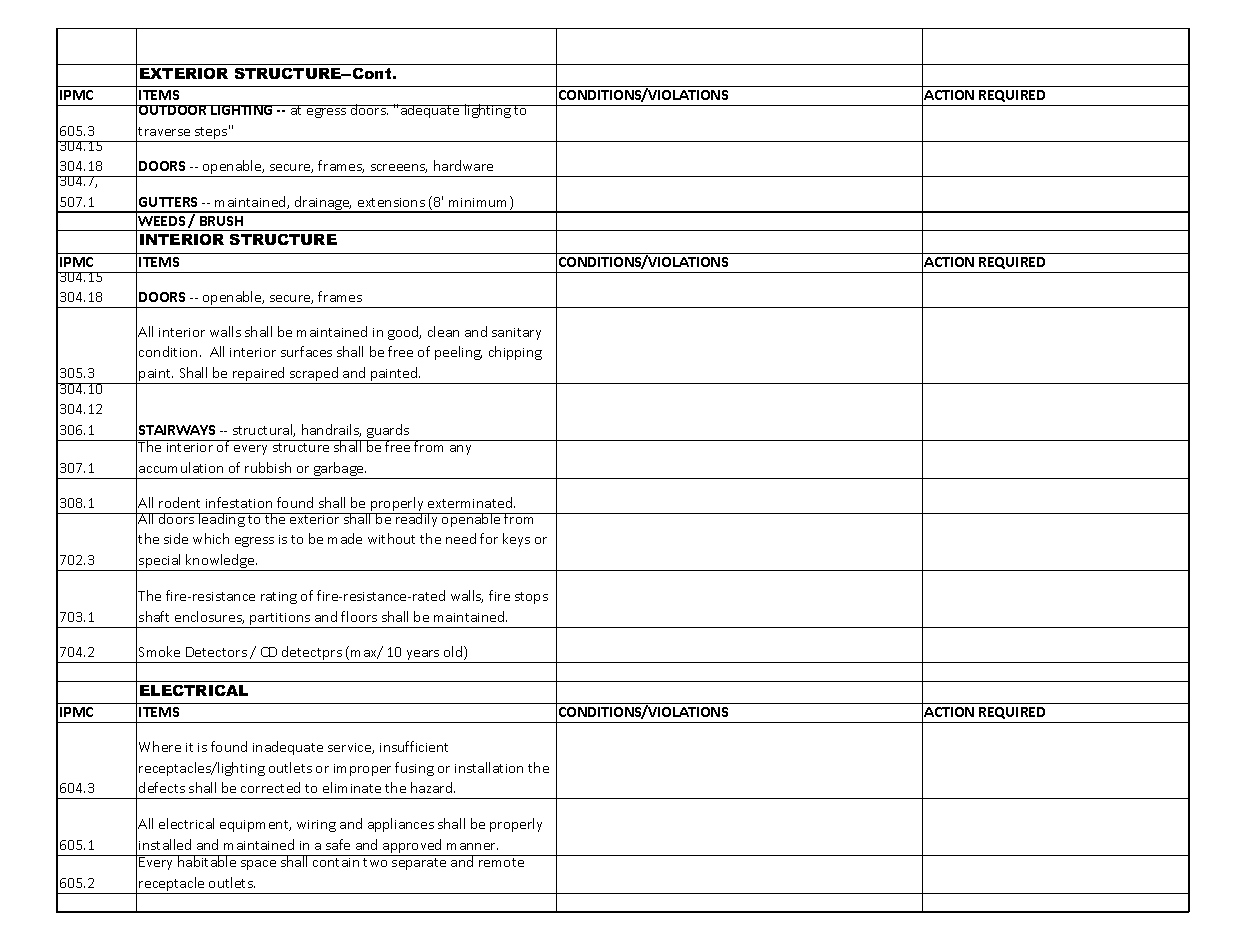  What do you see at coordinates (463, 165) in the screenshot?
I see `hardware` at bounding box center [463, 165].
